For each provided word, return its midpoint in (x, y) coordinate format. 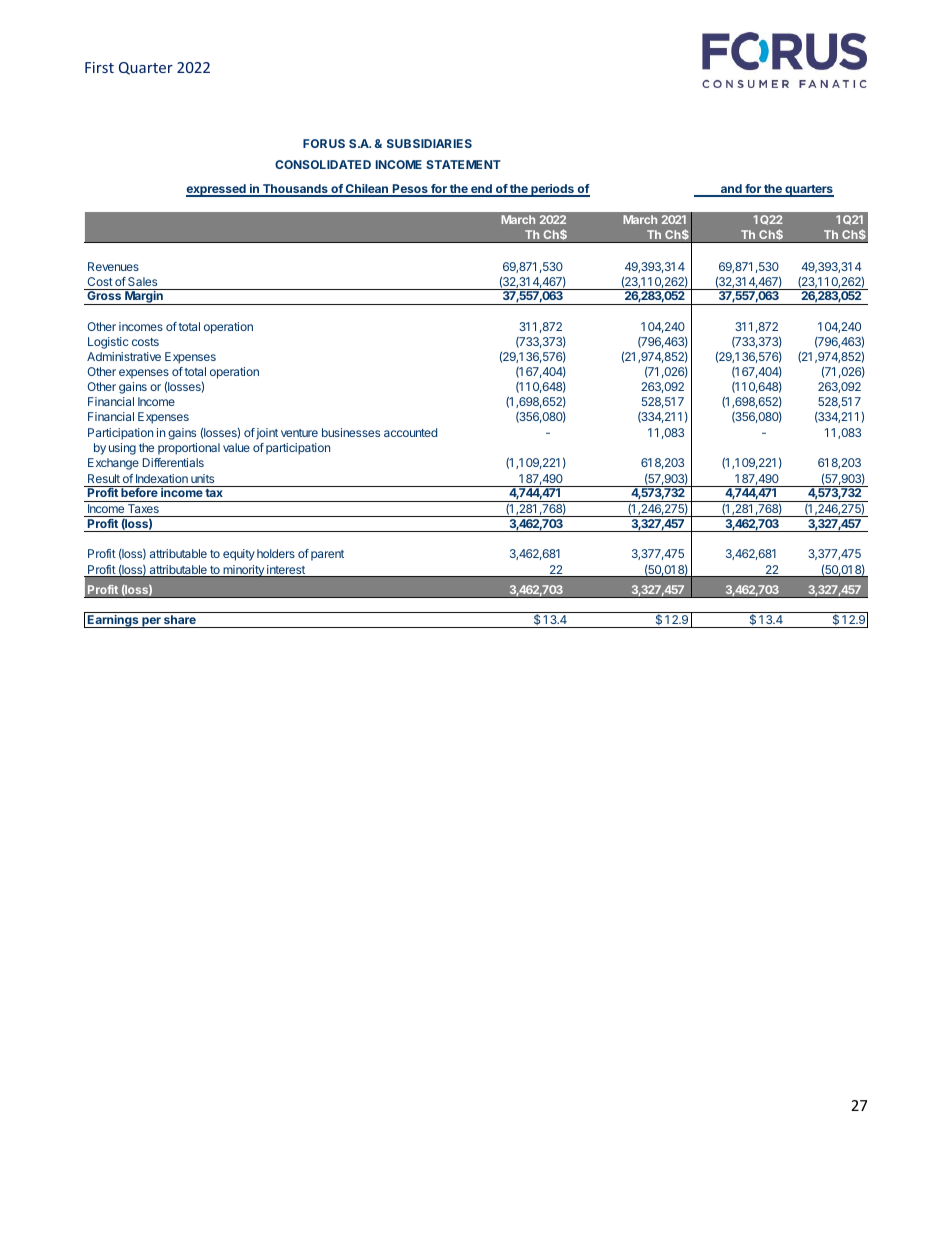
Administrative (124, 356)
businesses (351, 432)
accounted (410, 432)
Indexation (162, 478)
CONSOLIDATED (323, 164)
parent (327, 555)
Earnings (113, 621)
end (481, 190)
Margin (144, 298)
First (99, 67)
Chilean (367, 190)
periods (552, 190)
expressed (217, 190)
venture (299, 433)
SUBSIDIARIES (429, 143)
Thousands (295, 190)
